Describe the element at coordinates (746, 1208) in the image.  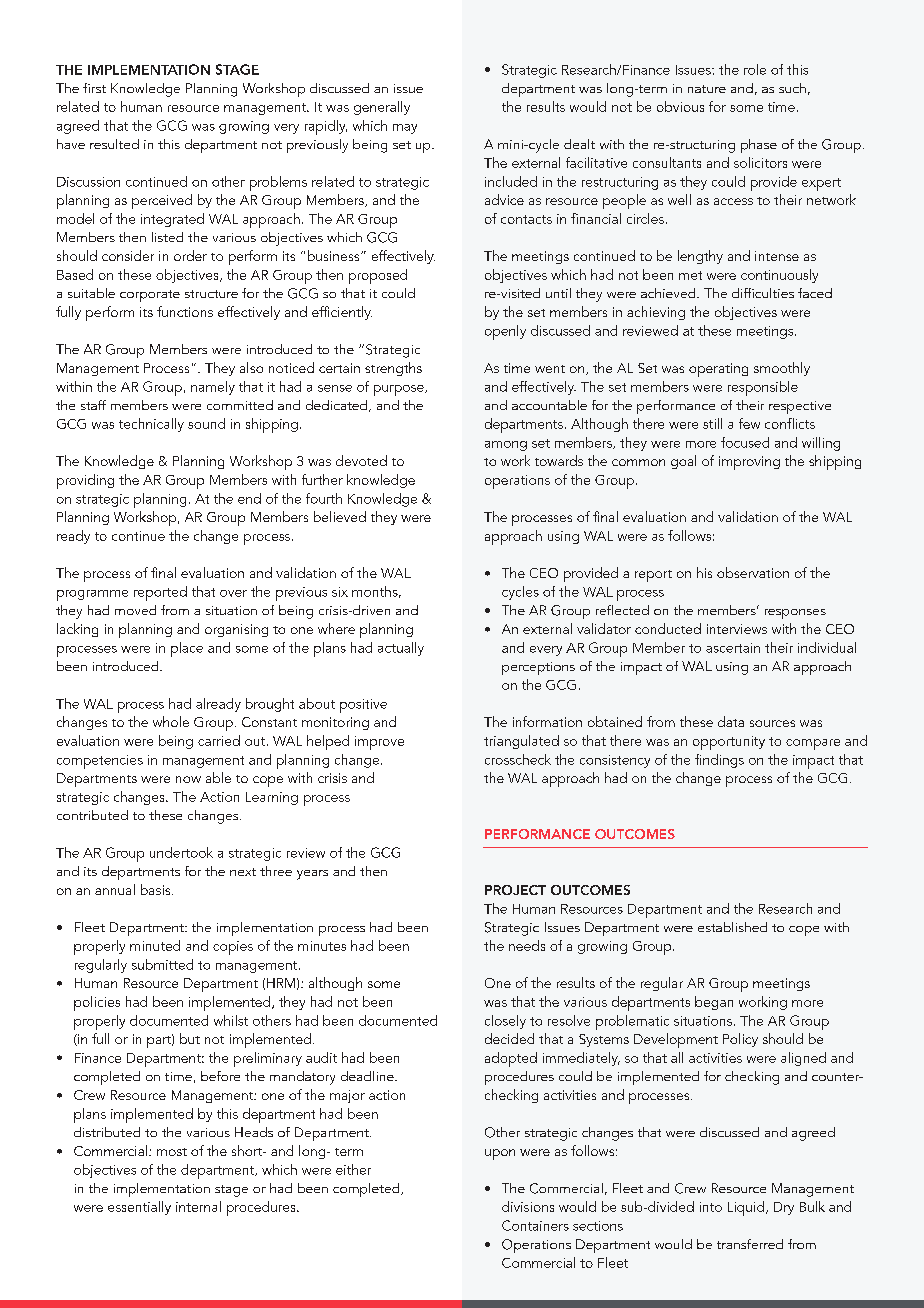
I see `Liquid` at that location.
